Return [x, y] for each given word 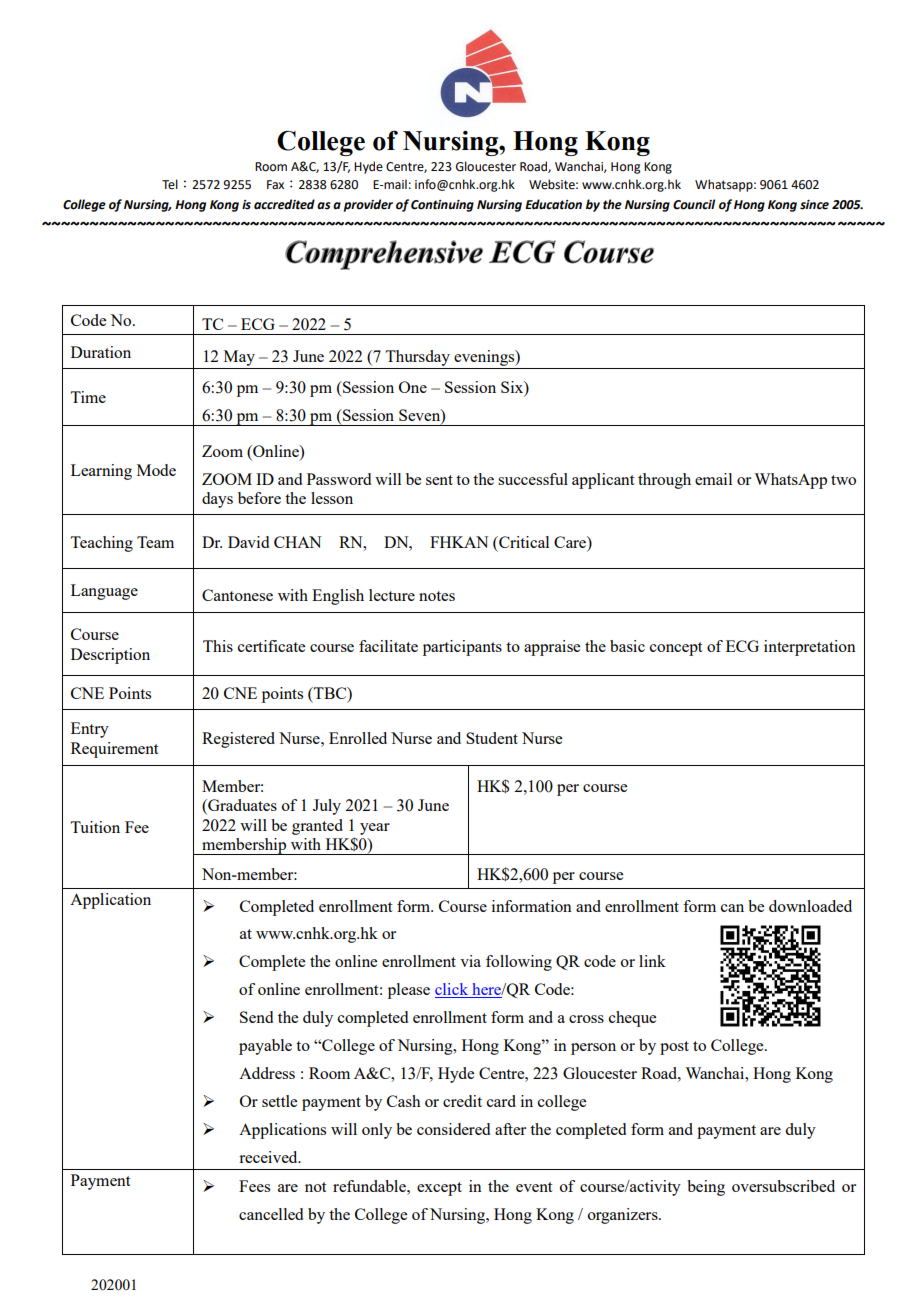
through [664, 481]
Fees [254, 1186]
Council [694, 204]
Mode [156, 470]
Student [492, 738]
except [439, 1189]
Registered [238, 740]
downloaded [810, 906]
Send [256, 1017]
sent [439, 480]
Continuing [442, 206]
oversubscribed [783, 1186]
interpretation [810, 648]
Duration [101, 352]
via [470, 961]
